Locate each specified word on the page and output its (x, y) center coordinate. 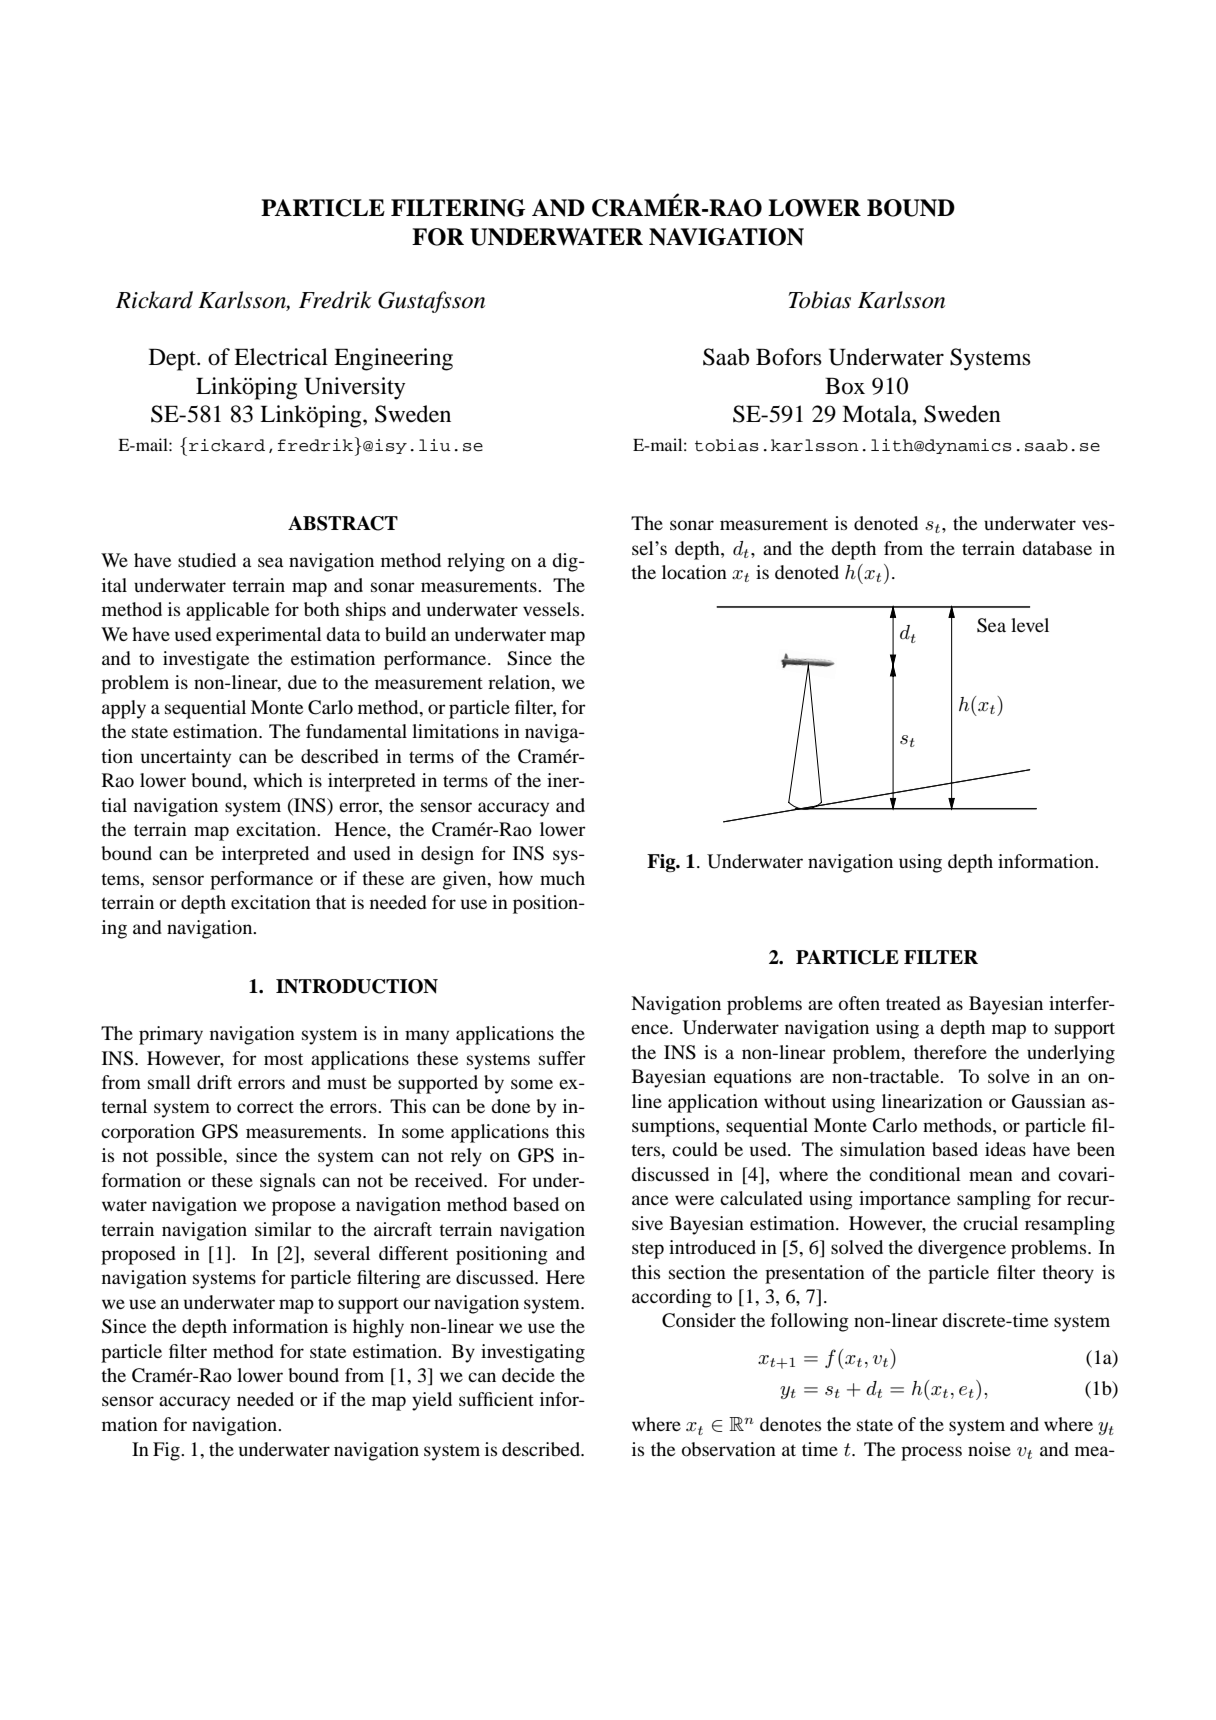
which (278, 780)
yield (432, 1401)
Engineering (393, 359)
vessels (552, 609)
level (1030, 625)
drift (214, 1082)
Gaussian (1049, 1101)
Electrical (281, 357)
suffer (562, 1058)
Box (845, 386)
